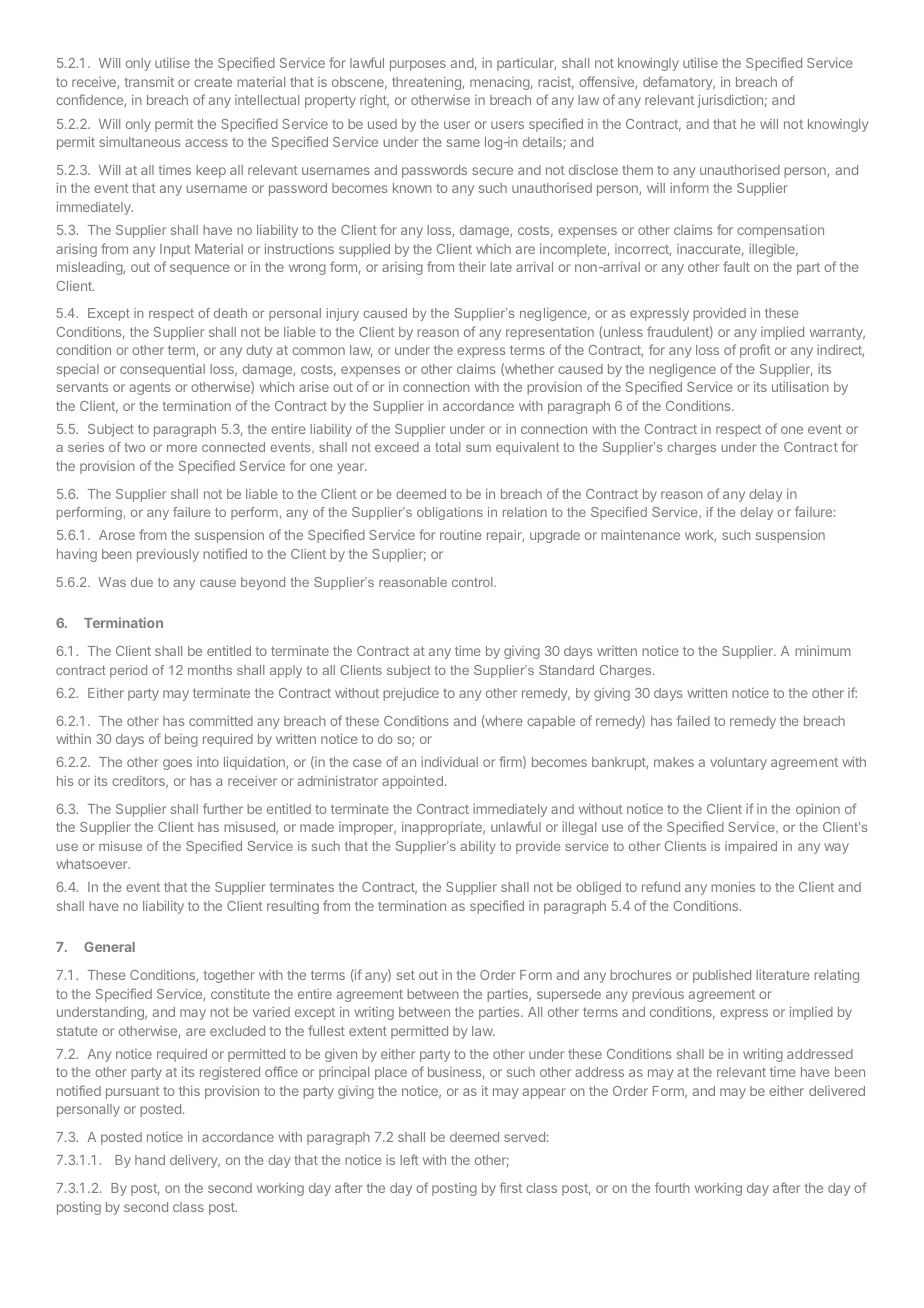 Image resolution: width=924 pixels, height=1308 pixels. What do you see at coordinates (93, 864) in the screenshot?
I see `whatsoever` at bounding box center [93, 864].
